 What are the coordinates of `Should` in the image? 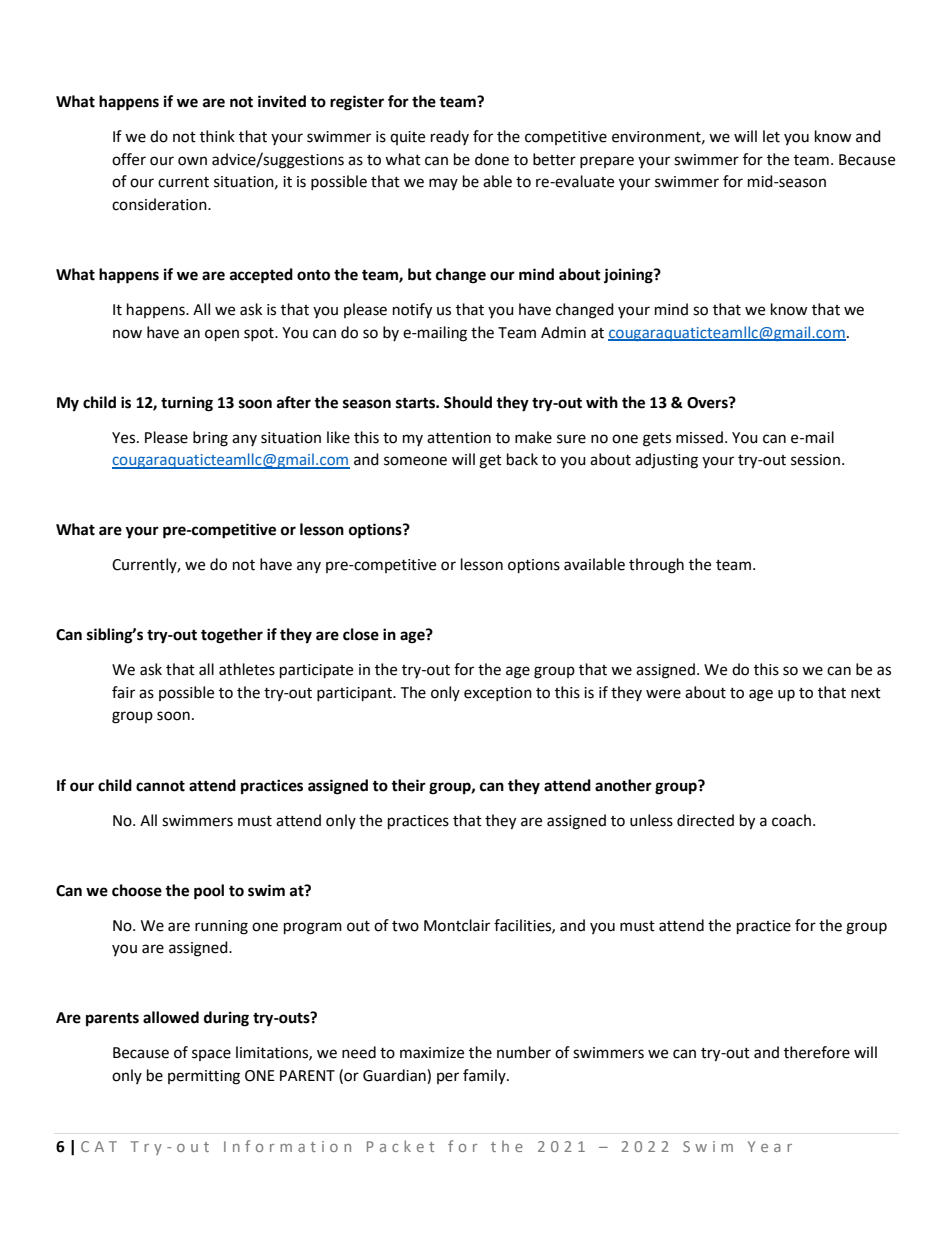 It's located at (468, 402).
